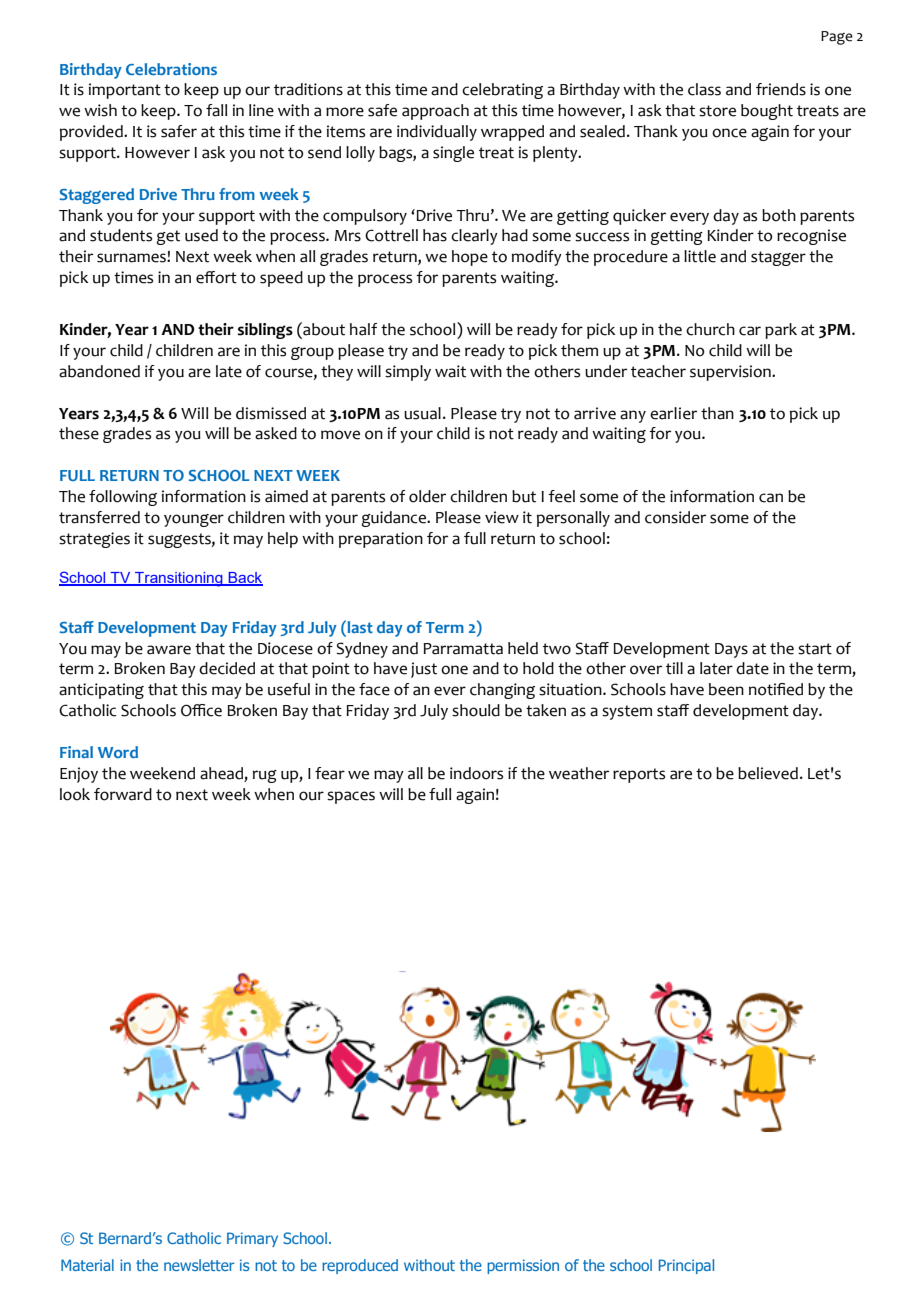  Describe the element at coordinates (686, 1266) in the page. I see `Principal` at that location.
